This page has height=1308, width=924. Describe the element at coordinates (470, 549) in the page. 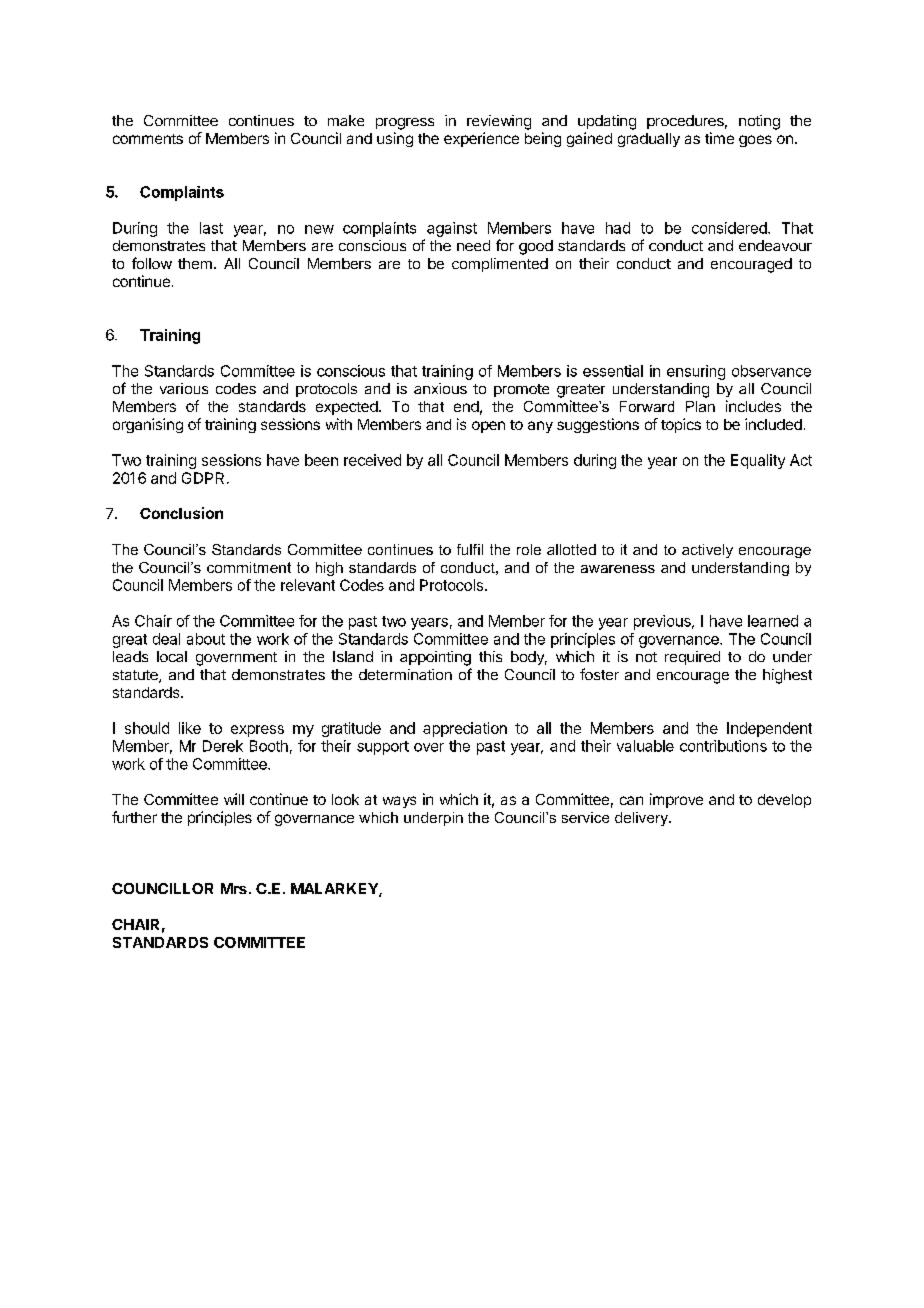

I see `fulfil` at that location.
